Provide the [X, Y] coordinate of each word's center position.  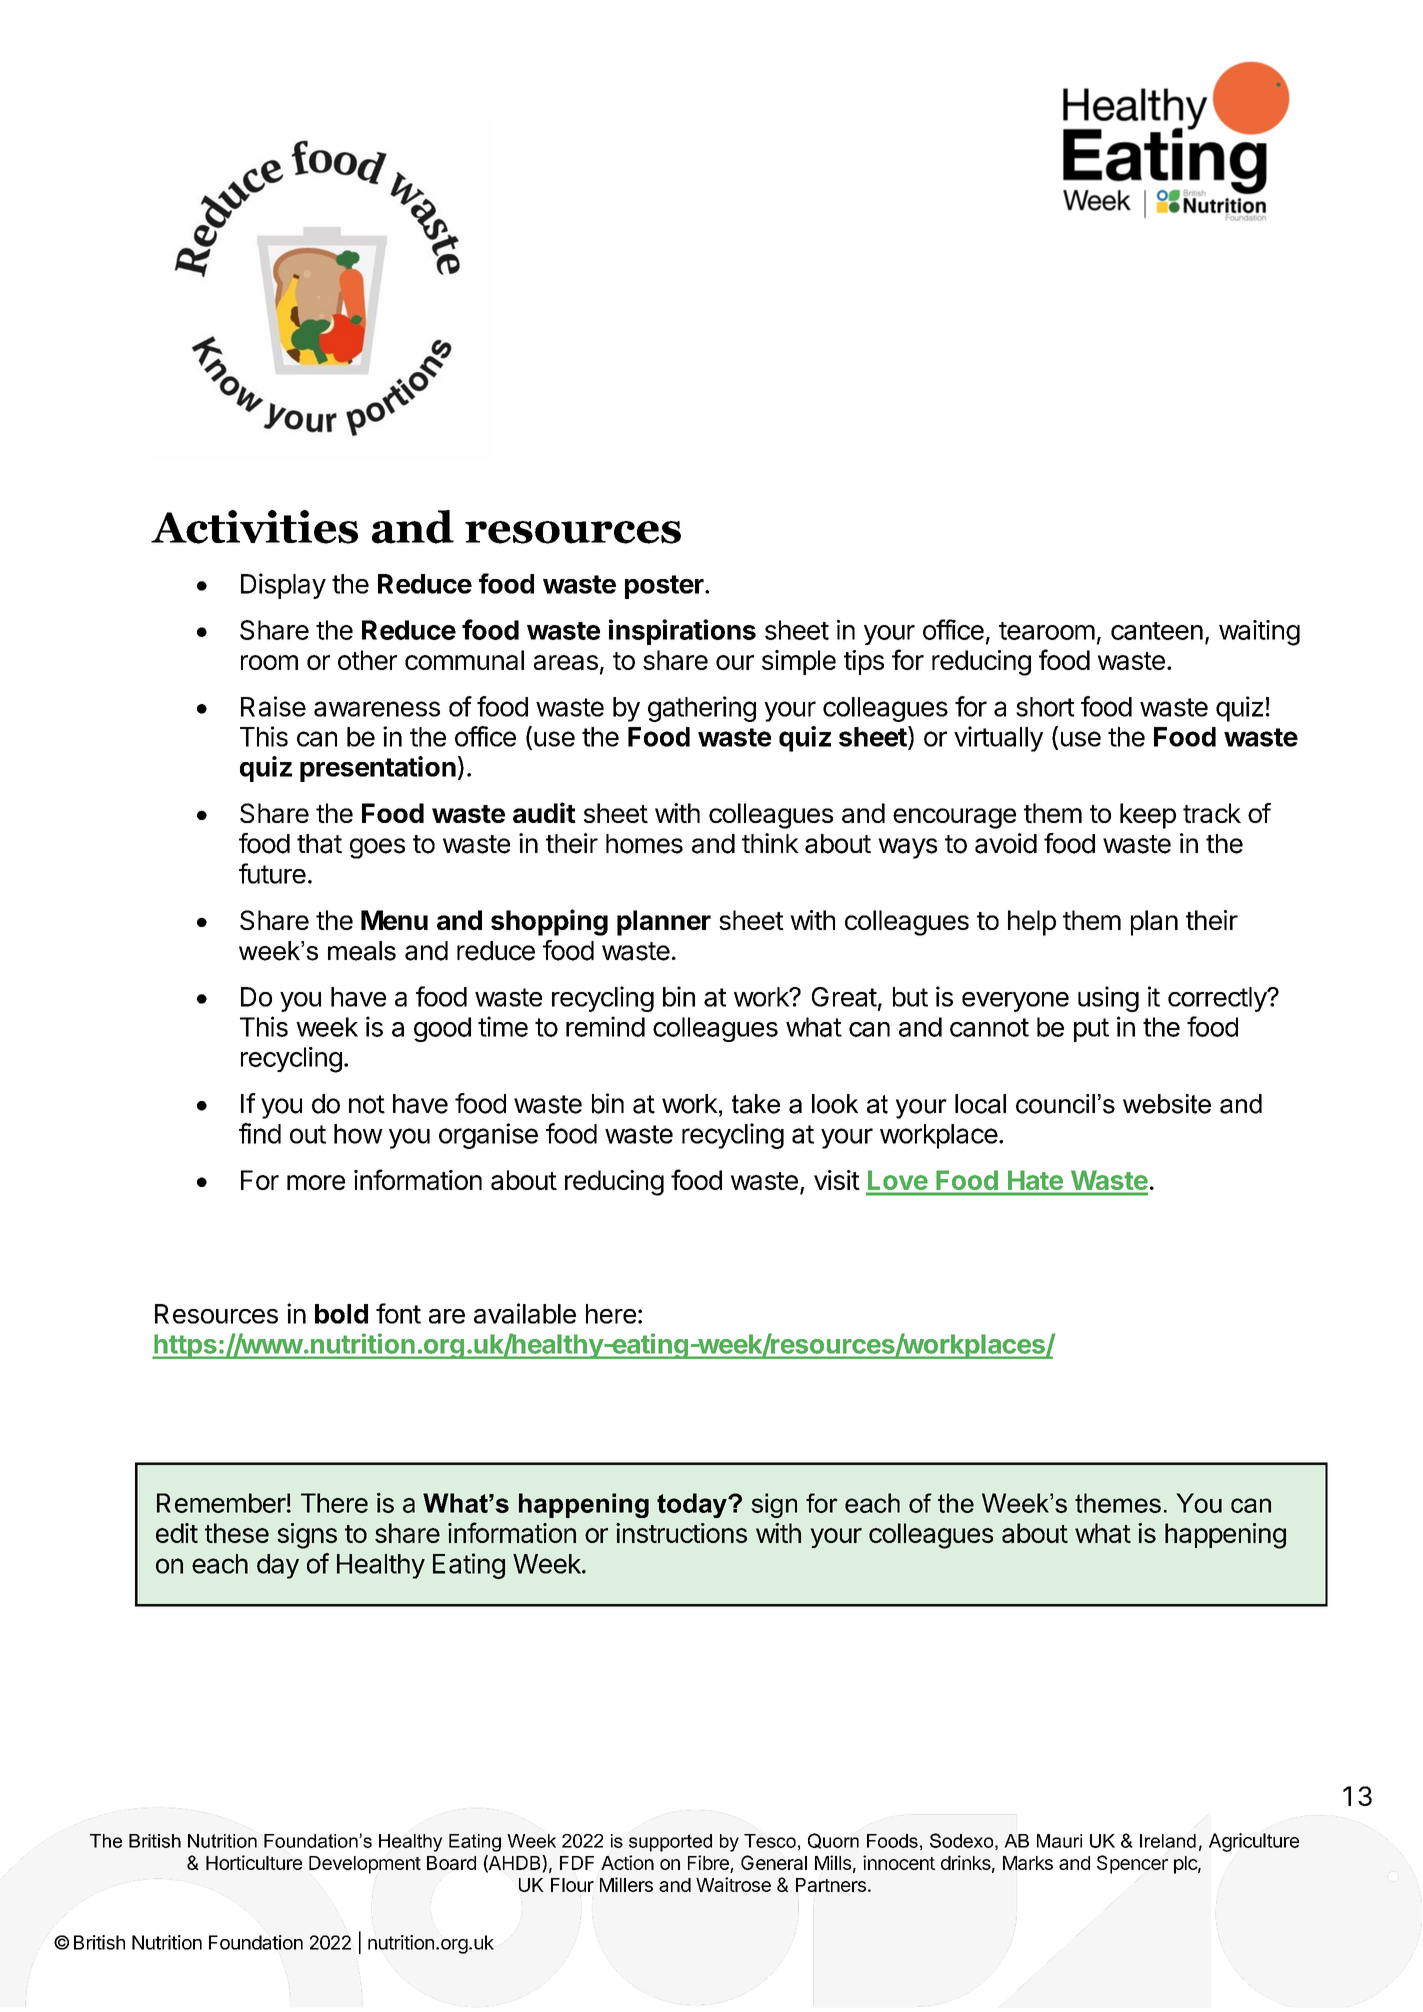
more [316, 1182]
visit [837, 1180]
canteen [1157, 631]
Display [283, 586]
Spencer [1132, 1864]
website [1167, 1104]
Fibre [708, 1862]
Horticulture [254, 1862]
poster [665, 587]
